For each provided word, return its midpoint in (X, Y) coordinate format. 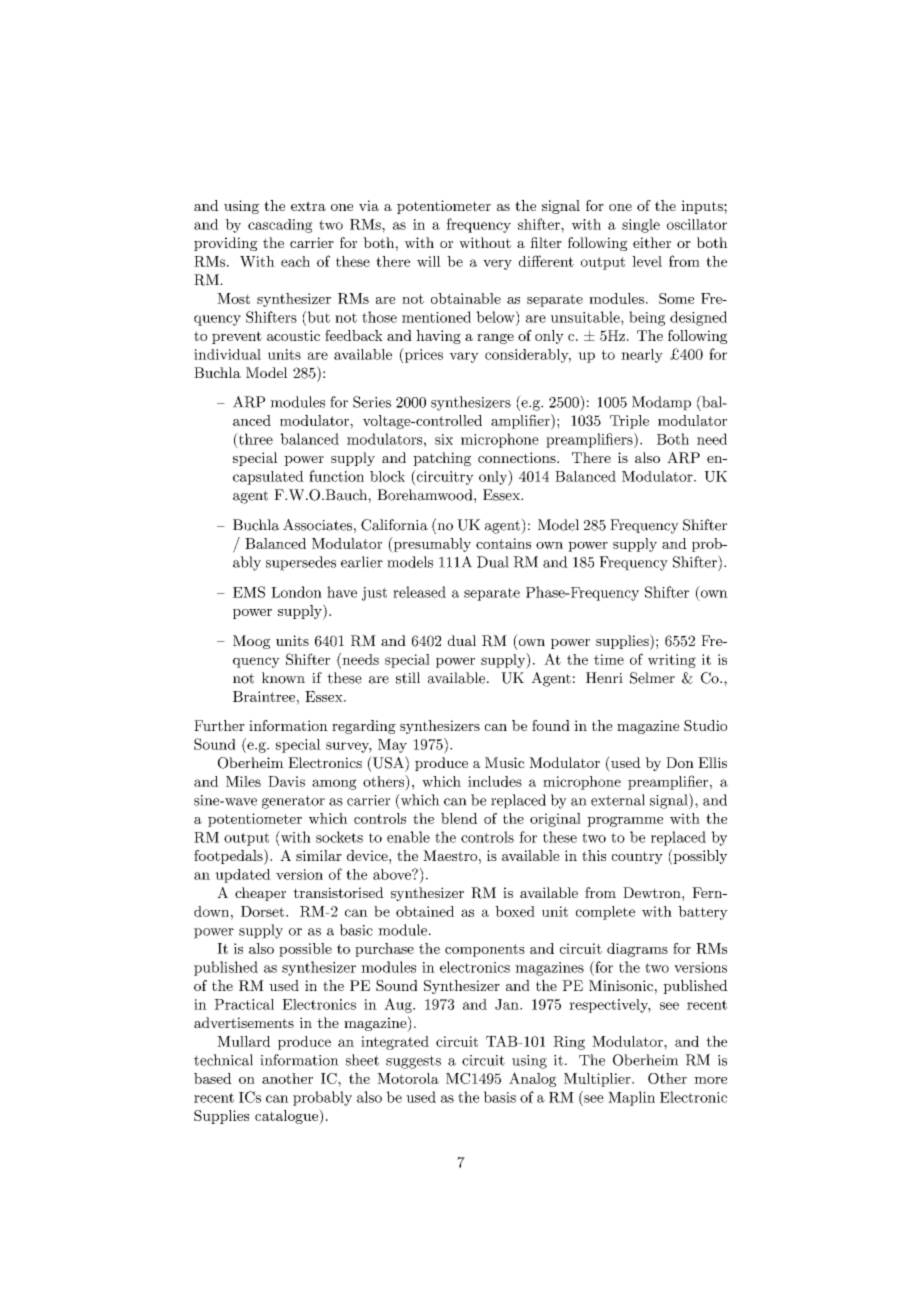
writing (672, 661)
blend (459, 818)
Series (372, 402)
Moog (251, 642)
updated (243, 876)
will (429, 261)
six (444, 439)
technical (223, 1060)
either (652, 242)
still (408, 678)
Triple (629, 422)
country (637, 857)
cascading (280, 226)
